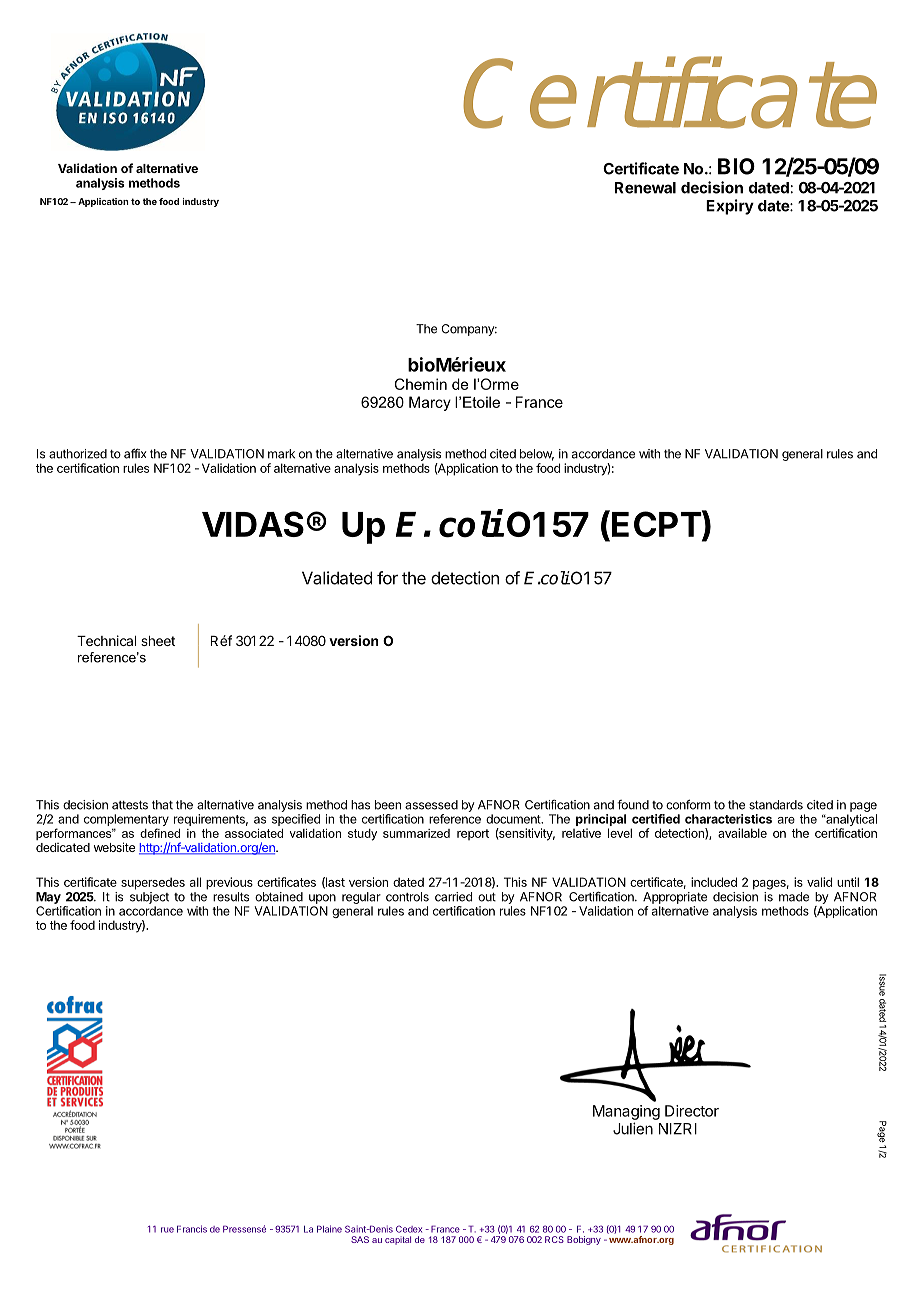  Describe the element at coordinates (167, 1230) in the page. I see `rue` at that location.
